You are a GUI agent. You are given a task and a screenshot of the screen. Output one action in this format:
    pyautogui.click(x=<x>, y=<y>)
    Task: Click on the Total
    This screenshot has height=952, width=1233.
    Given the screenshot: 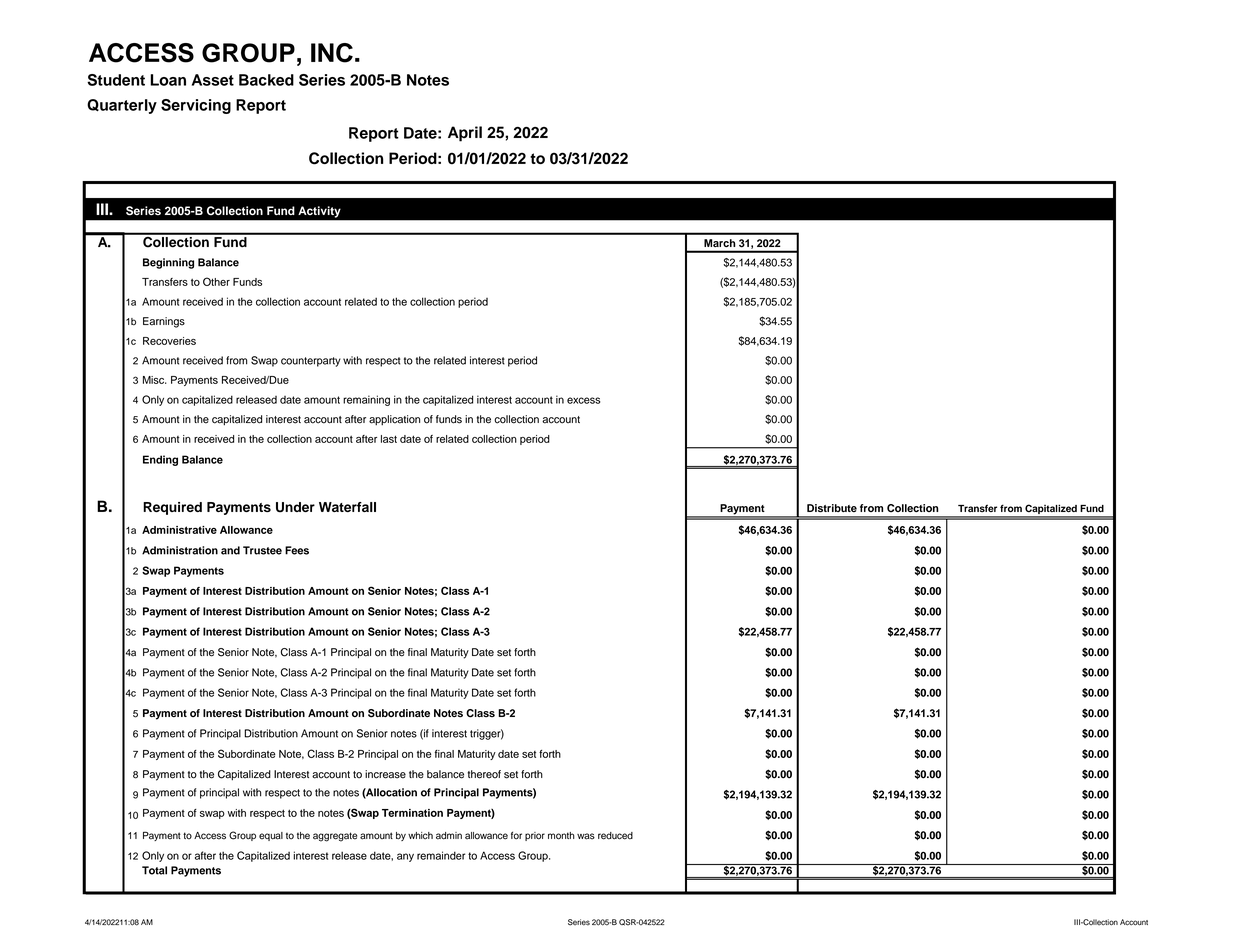 What is the action you would take?
    pyautogui.click(x=154, y=870)
